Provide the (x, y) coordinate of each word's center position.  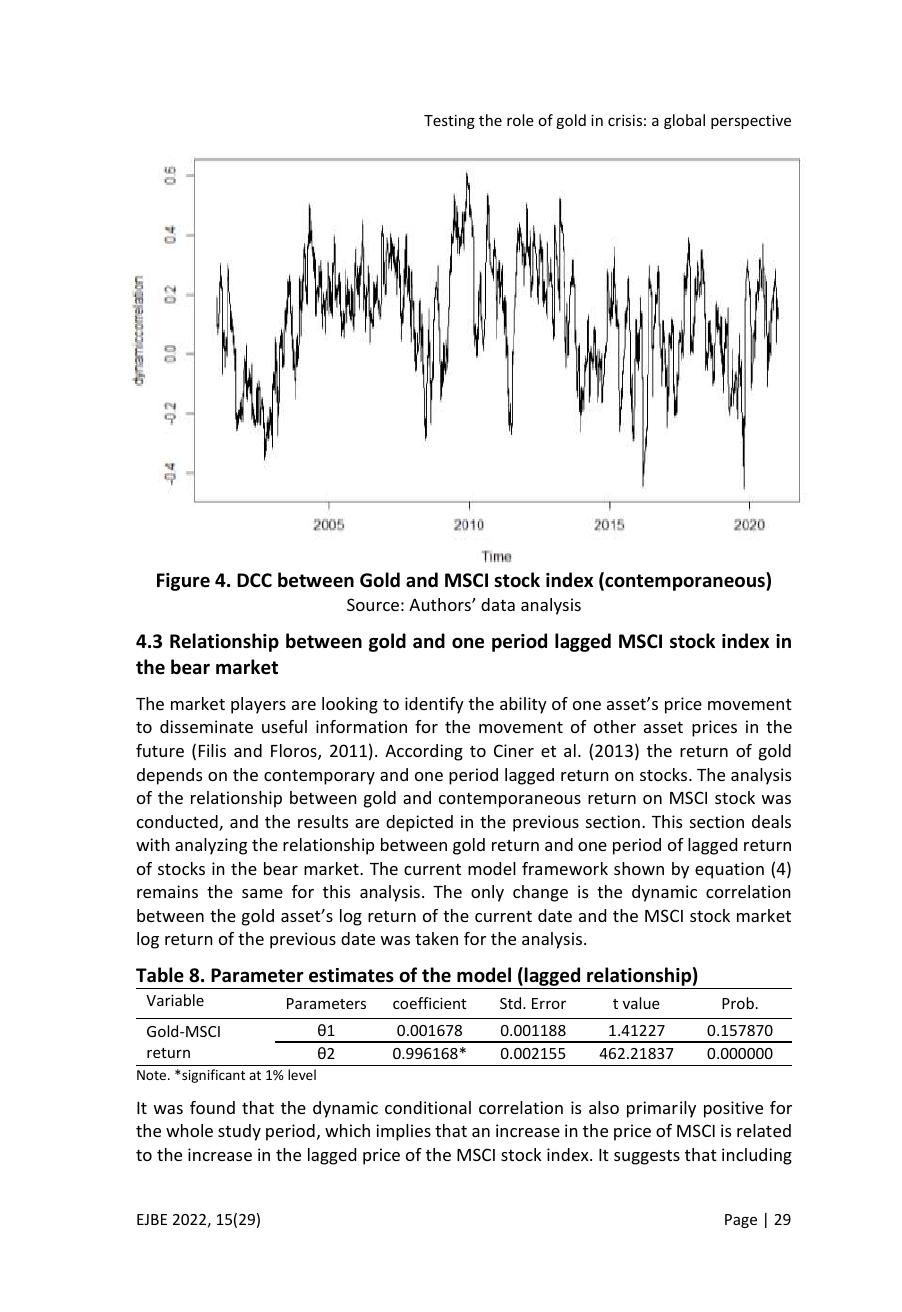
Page (741, 1221)
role (520, 120)
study (239, 1132)
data (498, 604)
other (615, 726)
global (684, 121)
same (262, 893)
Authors (441, 604)
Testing (449, 122)
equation (729, 870)
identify (434, 705)
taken (436, 938)
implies (403, 1132)
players (258, 705)
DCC (254, 580)
